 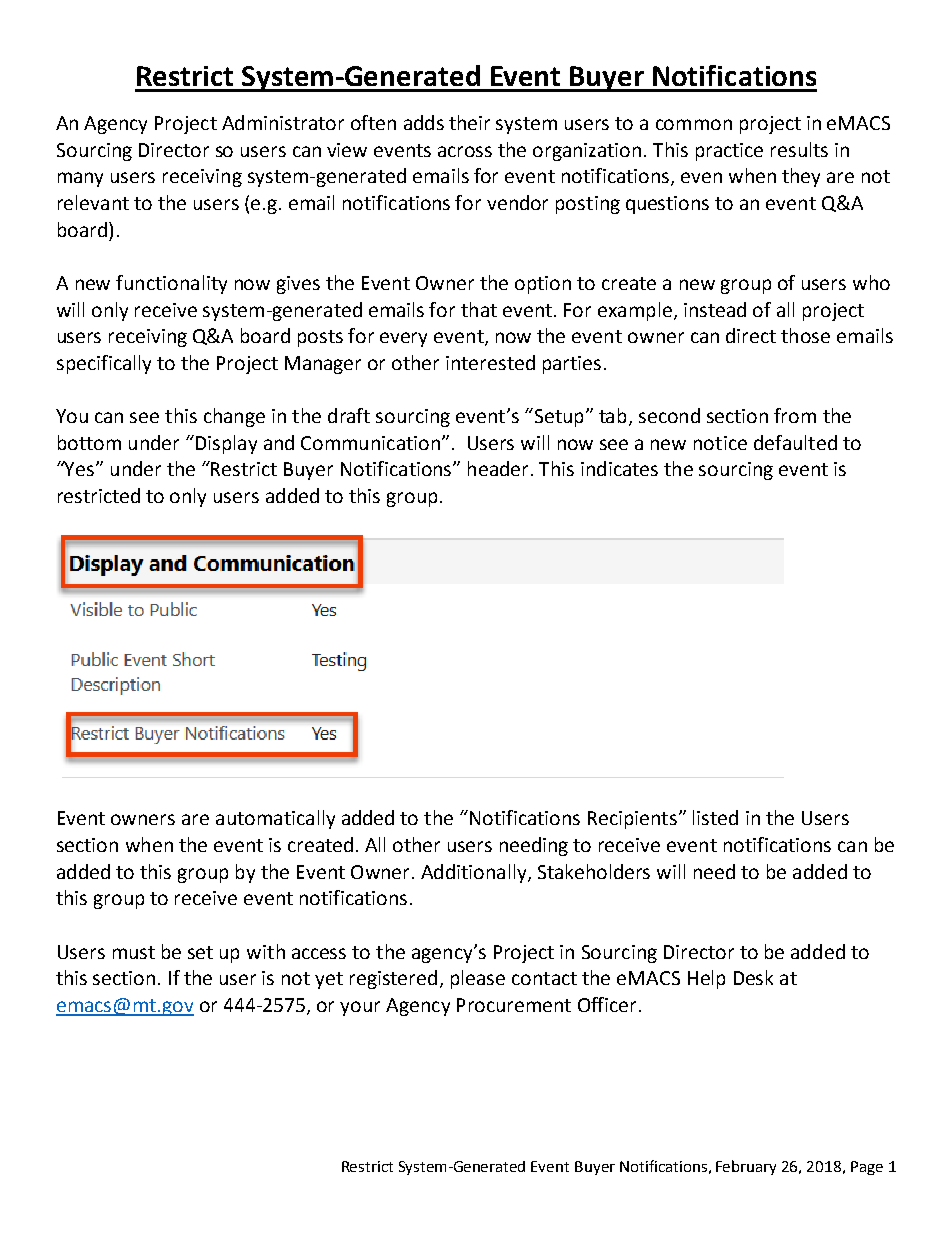 I want to click on Desk, so click(x=753, y=977).
